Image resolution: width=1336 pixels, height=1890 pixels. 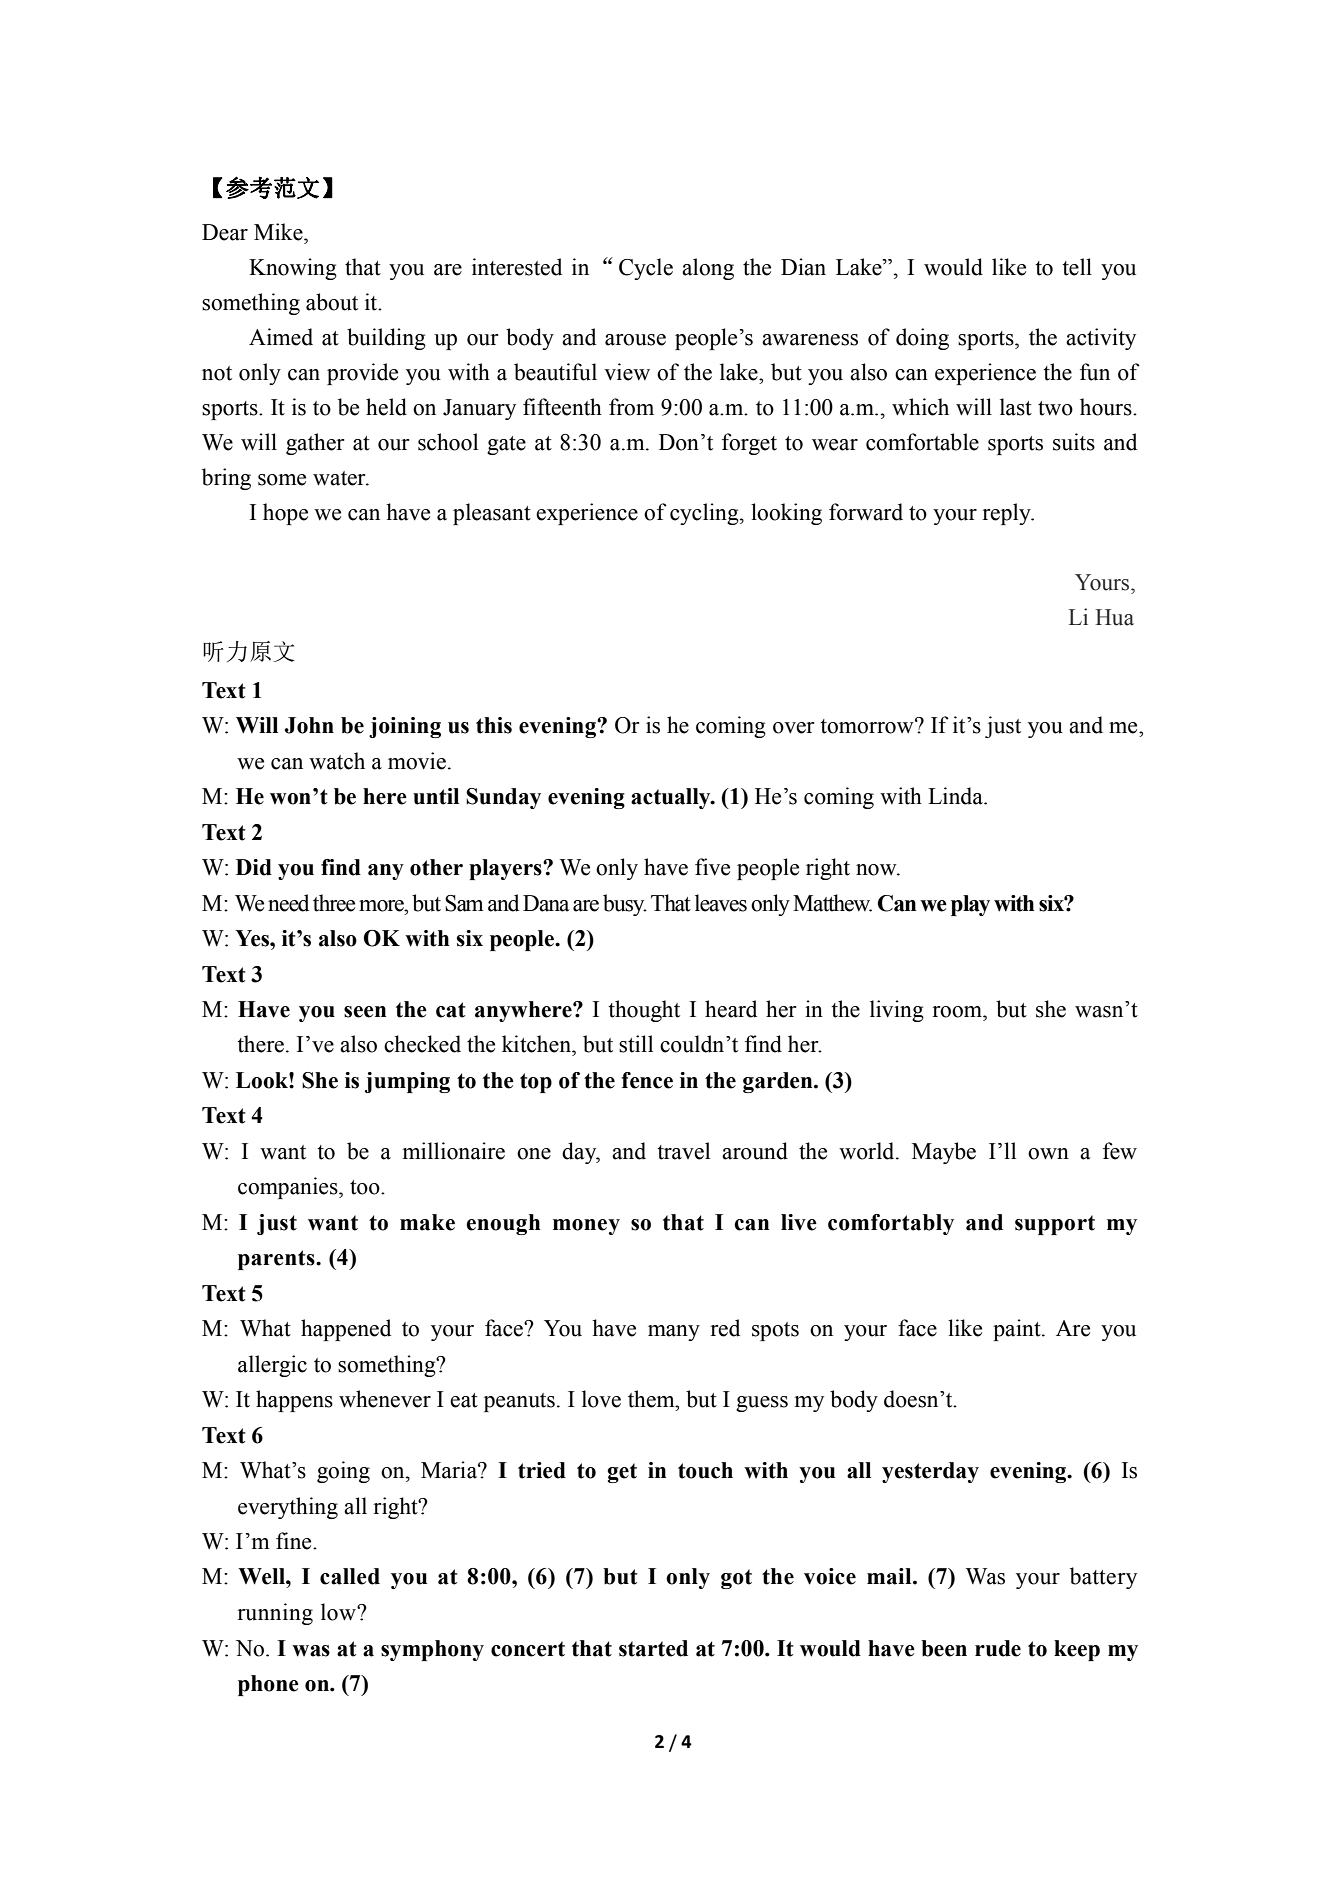 What do you see at coordinates (647, 1080) in the page?
I see `fence` at bounding box center [647, 1080].
